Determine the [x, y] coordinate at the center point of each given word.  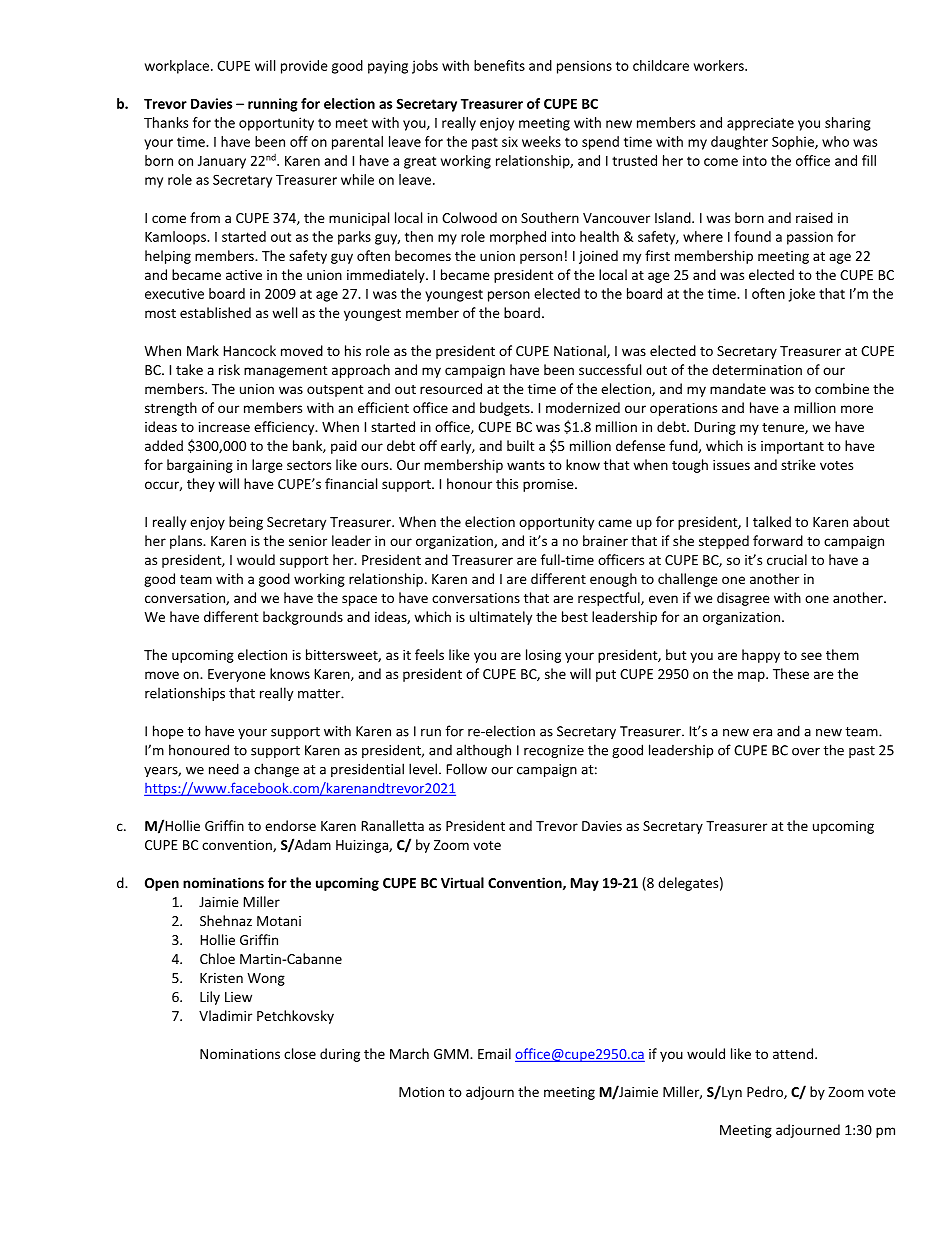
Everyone [237, 675]
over [806, 752]
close [300, 1053]
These [791, 673]
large [267, 466]
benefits [499, 65]
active [244, 275]
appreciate [760, 124]
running [273, 105]
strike [798, 464]
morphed [518, 238]
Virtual [462, 882]
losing [543, 656]
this [507, 483]
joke [802, 295]
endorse [290, 825]
